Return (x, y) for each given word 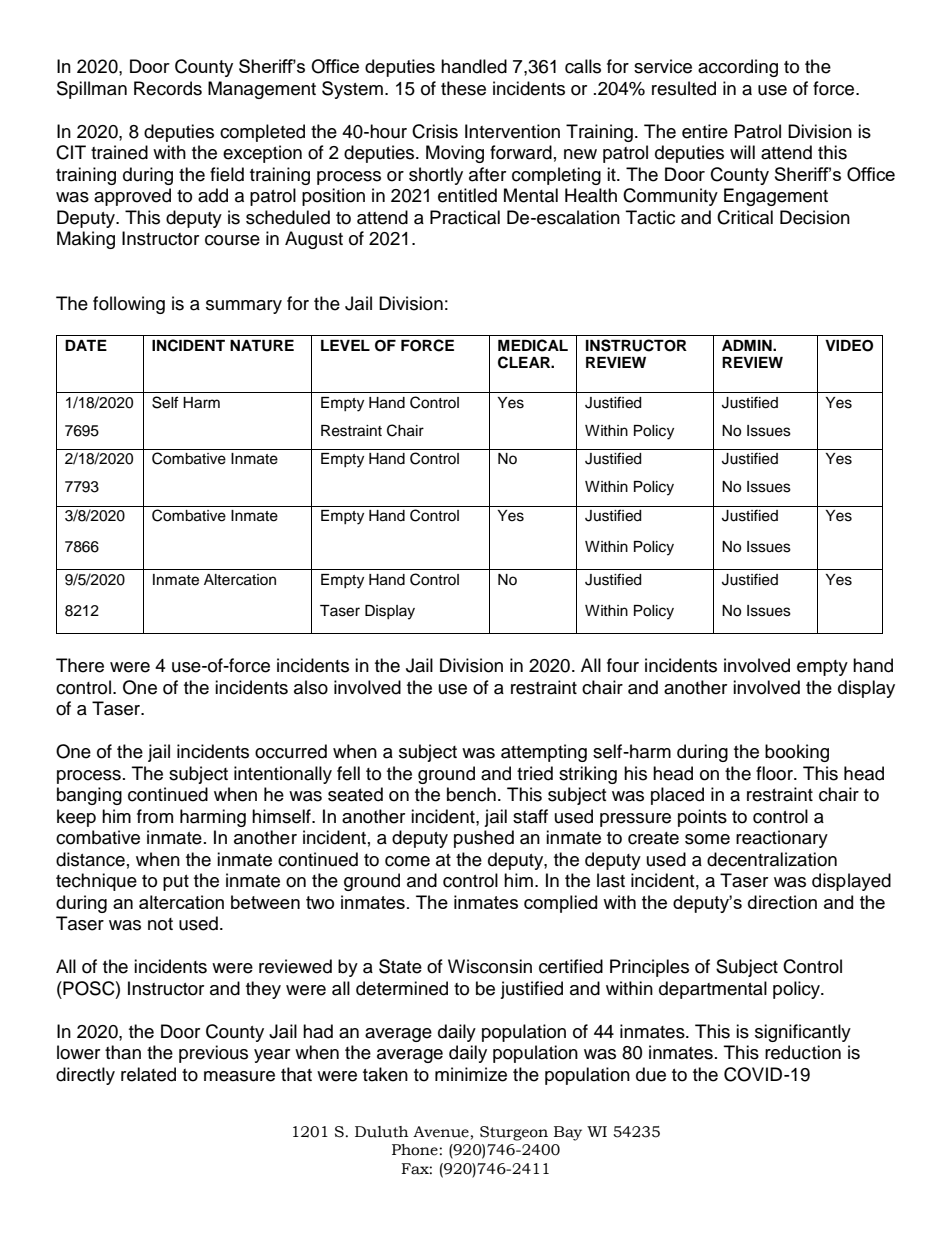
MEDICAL (533, 345)
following (129, 305)
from (155, 816)
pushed (484, 839)
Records (168, 88)
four (623, 665)
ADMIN (748, 345)
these (463, 88)
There (80, 665)
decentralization (772, 859)
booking (797, 753)
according (738, 68)
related (148, 1074)
